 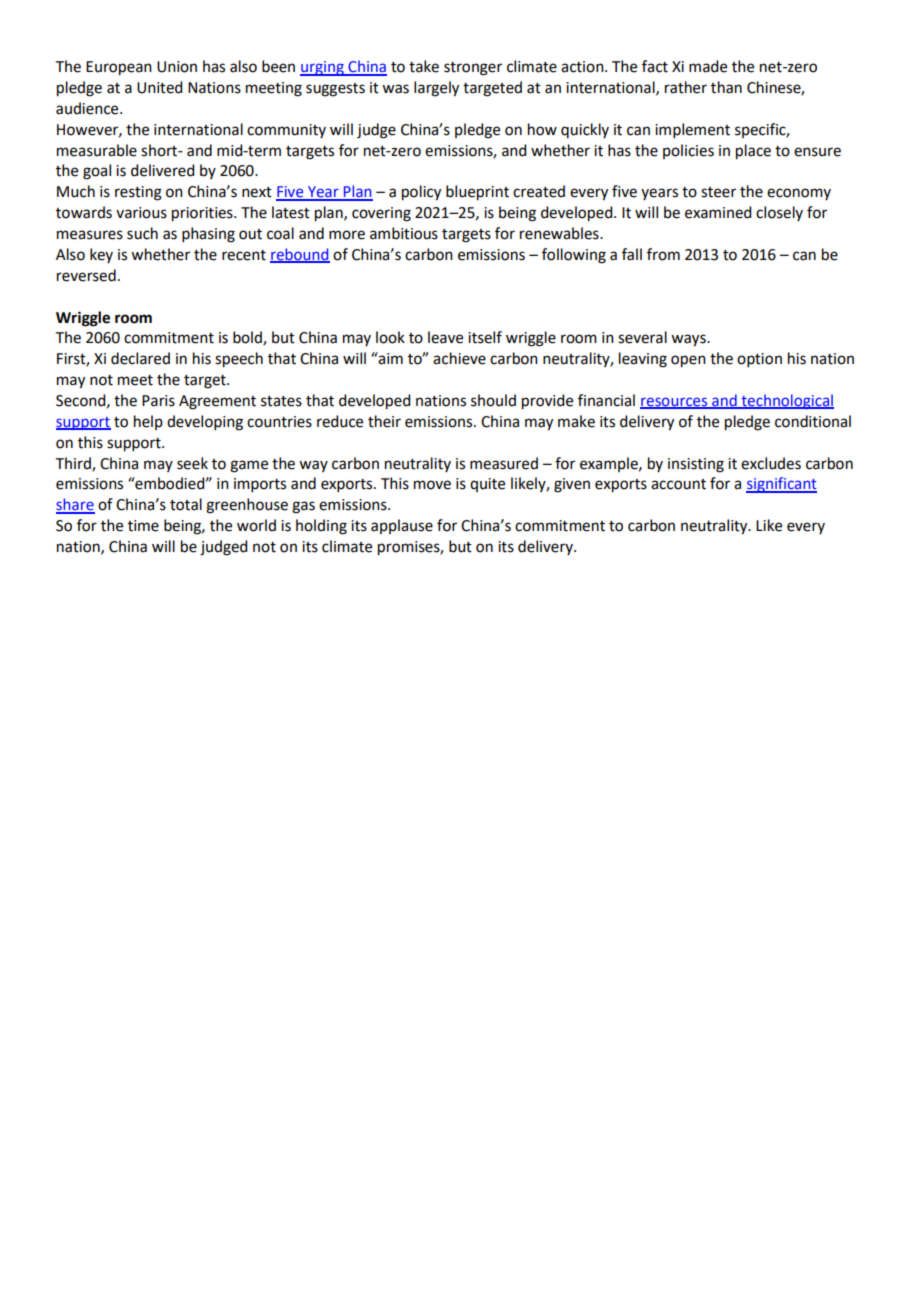 I want to click on ambitious, so click(x=404, y=233).
